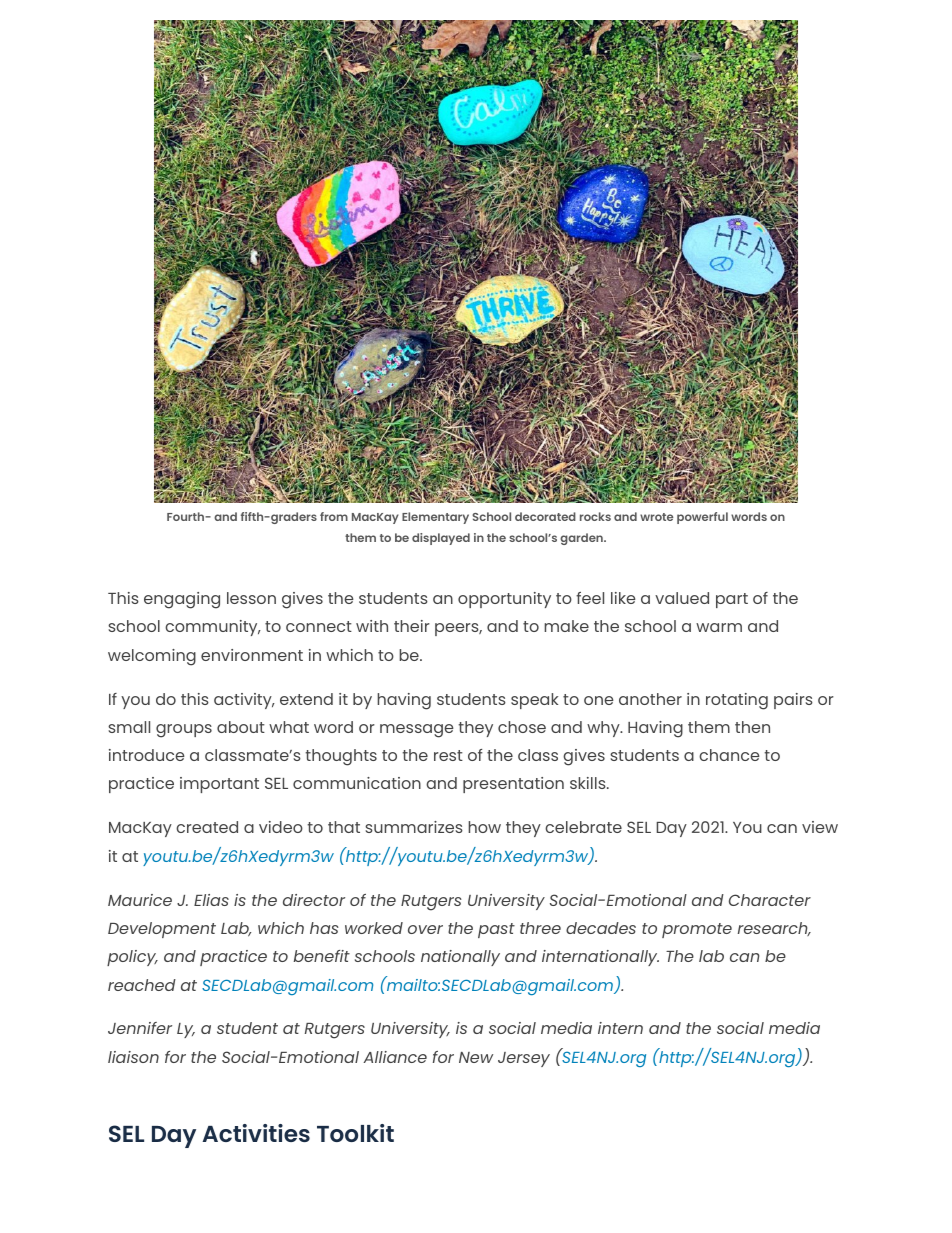 This screenshot has height=1233, width=952. What do you see at coordinates (355, 1133) in the screenshot?
I see `Toolkit` at bounding box center [355, 1133].
